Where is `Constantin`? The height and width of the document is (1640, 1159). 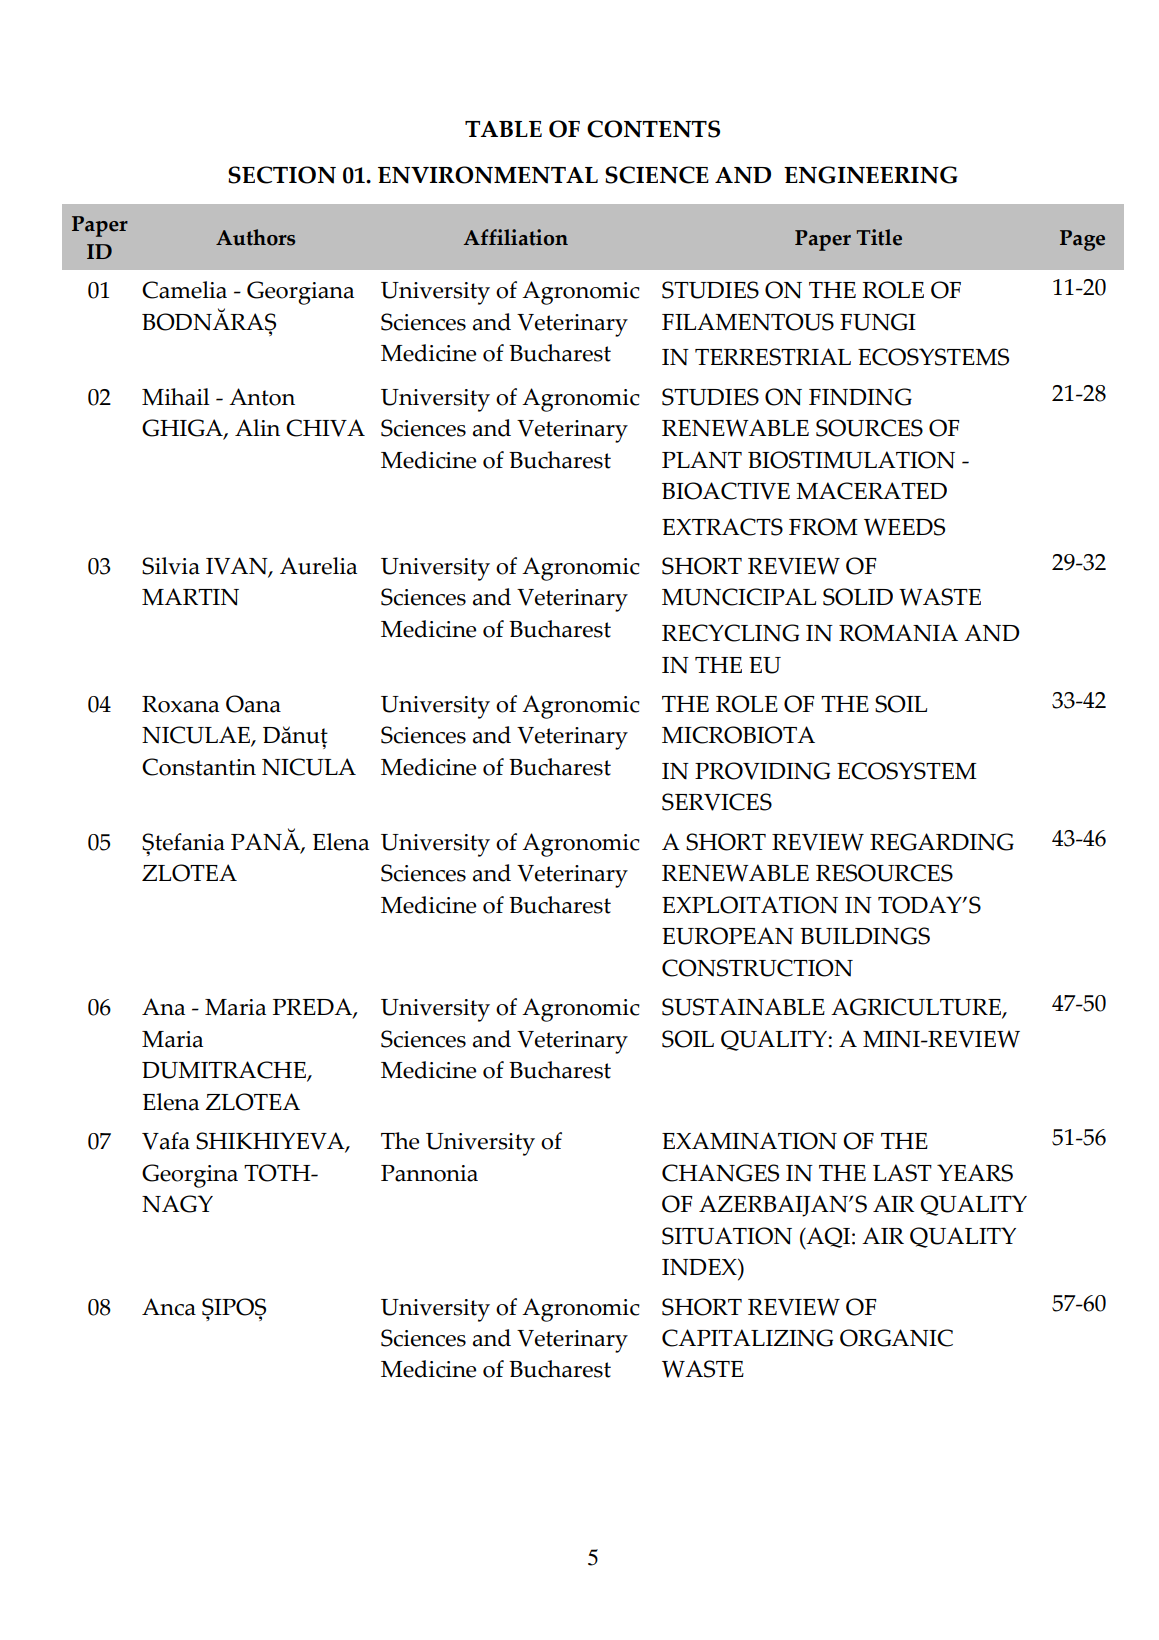 Constantin is located at coordinates (199, 767).
